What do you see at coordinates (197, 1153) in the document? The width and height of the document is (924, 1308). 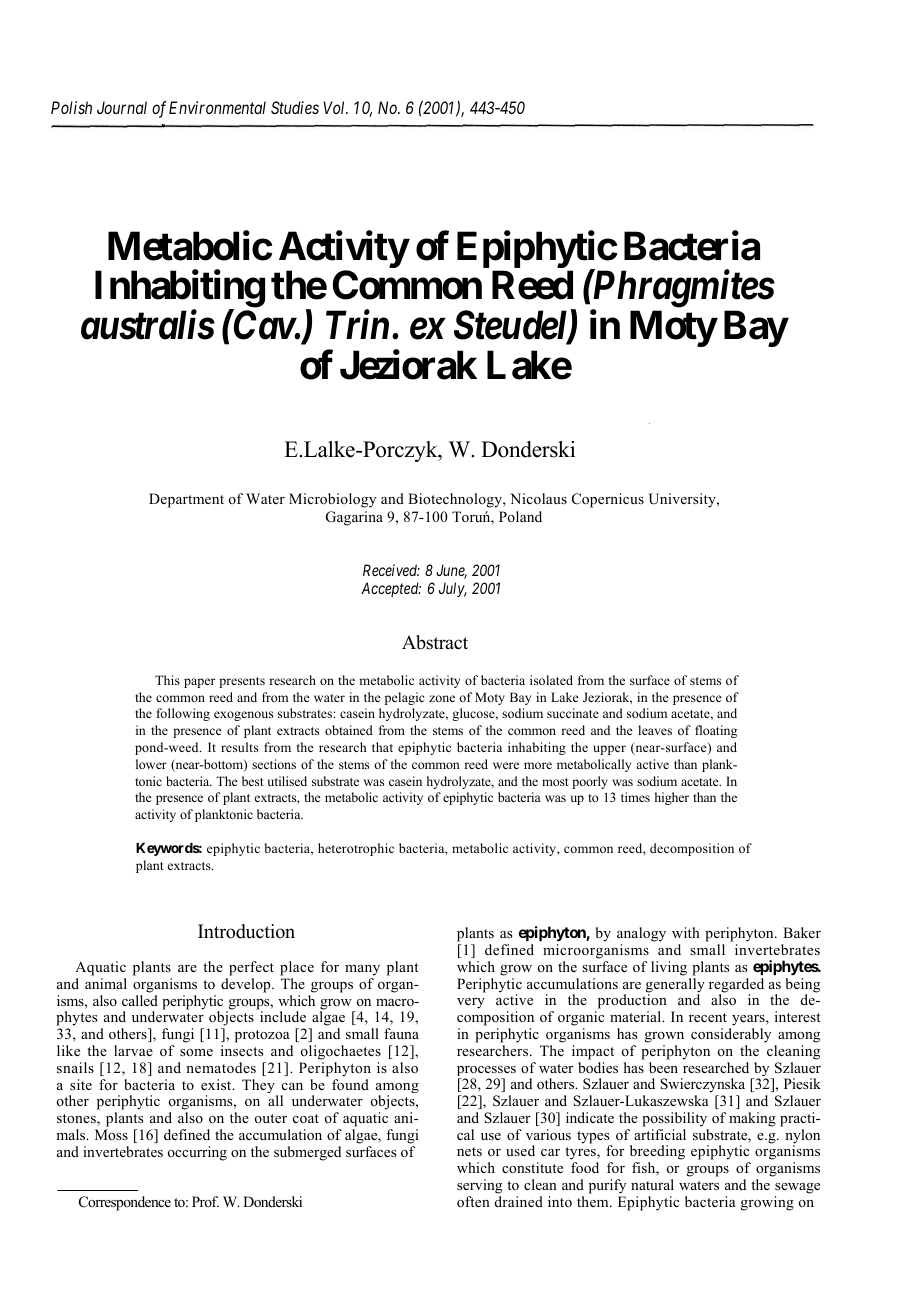 I see `occurring` at bounding box center [197, 1153].
